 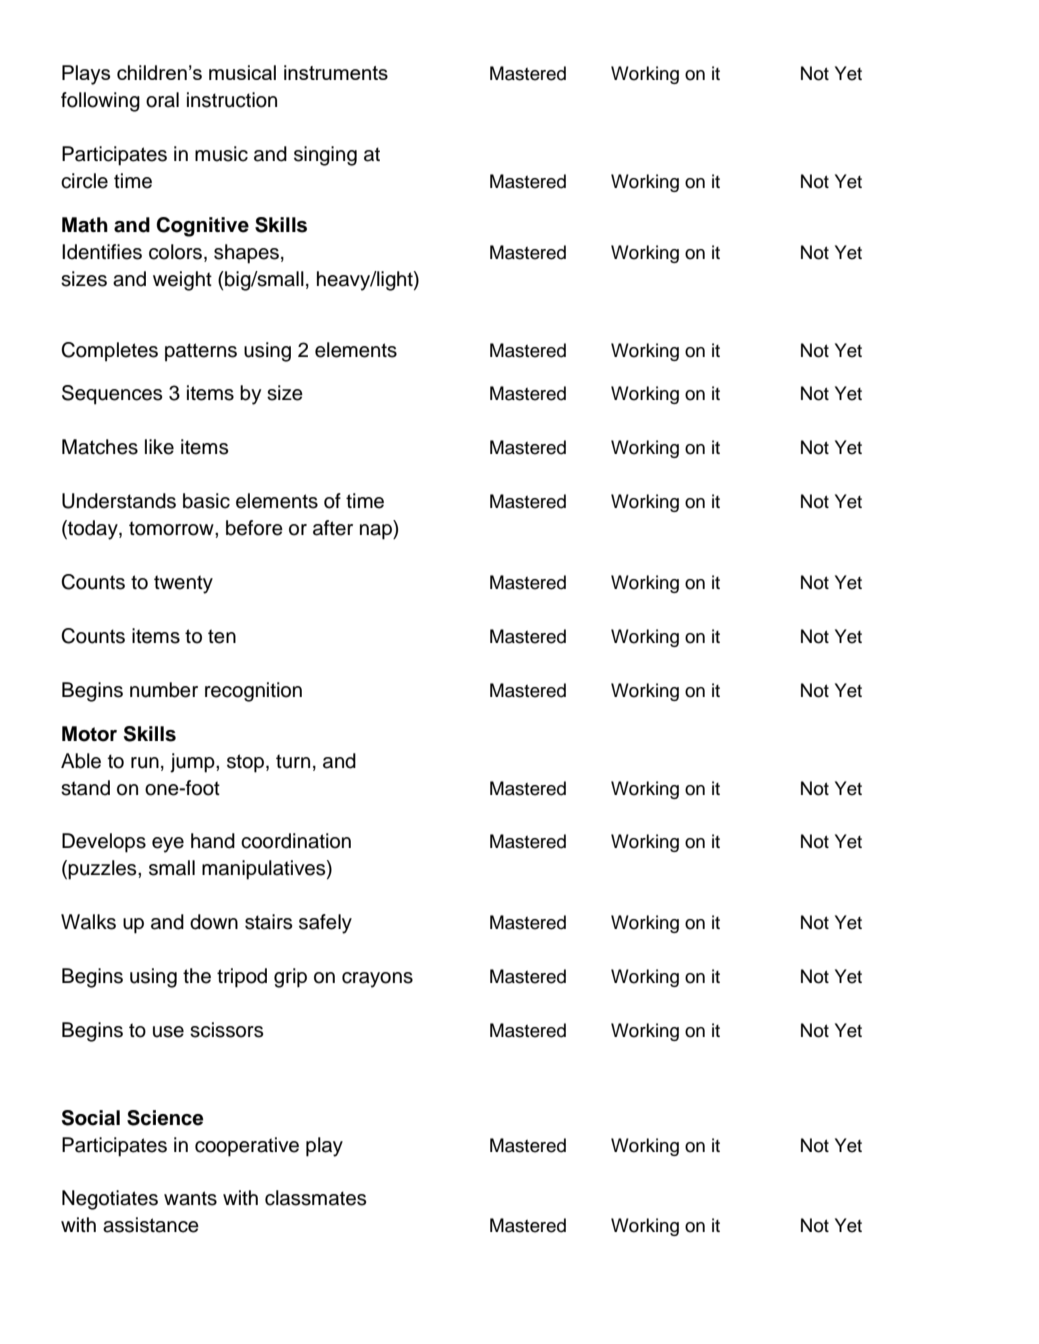 What do you see at coordinates (110, 1200) in the document?
I see `Negotiates` at bounding box center [110, 1200].
